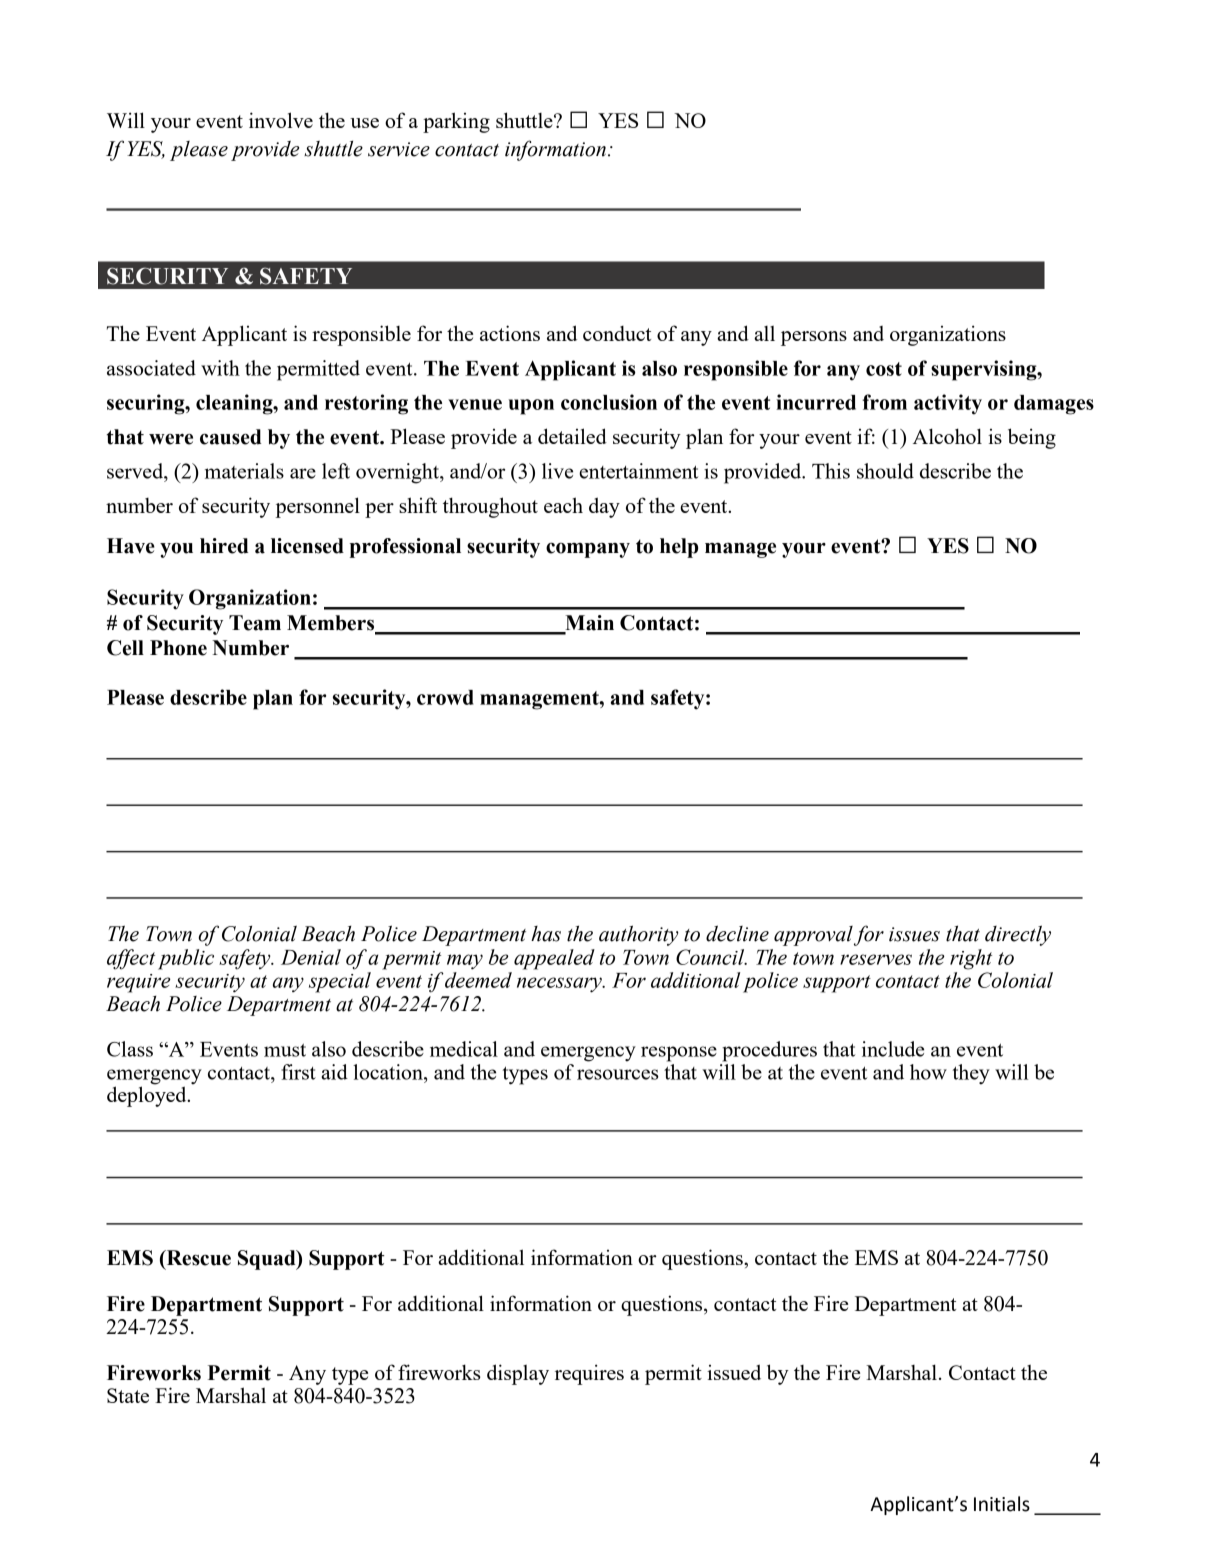 This image has width=1207, height=1562. What do you see at coordinates (186, 959) in the image?
I see `public` at bounding box center [186, 959].
